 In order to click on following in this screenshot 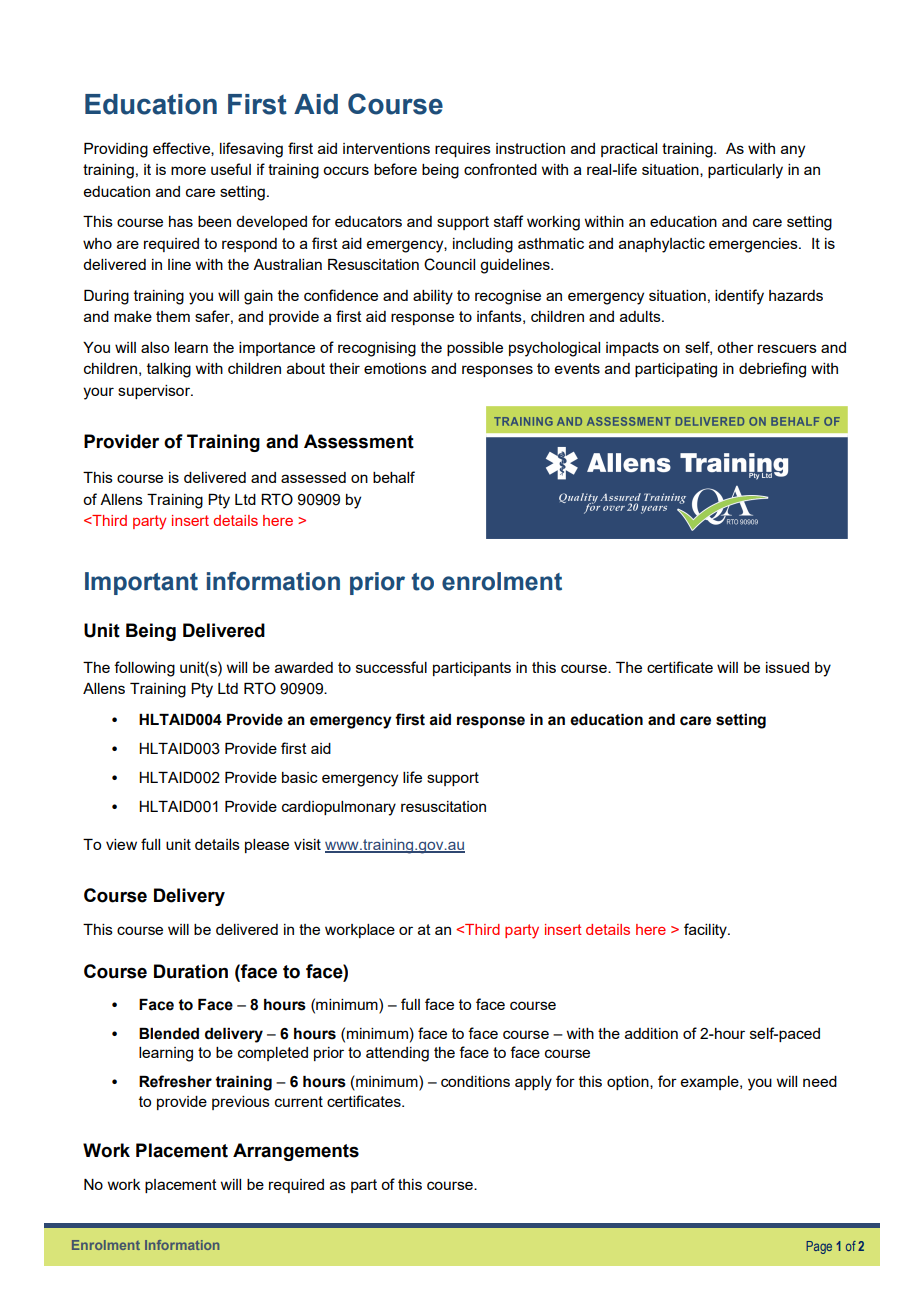, I will do `click(144, 669)`.
